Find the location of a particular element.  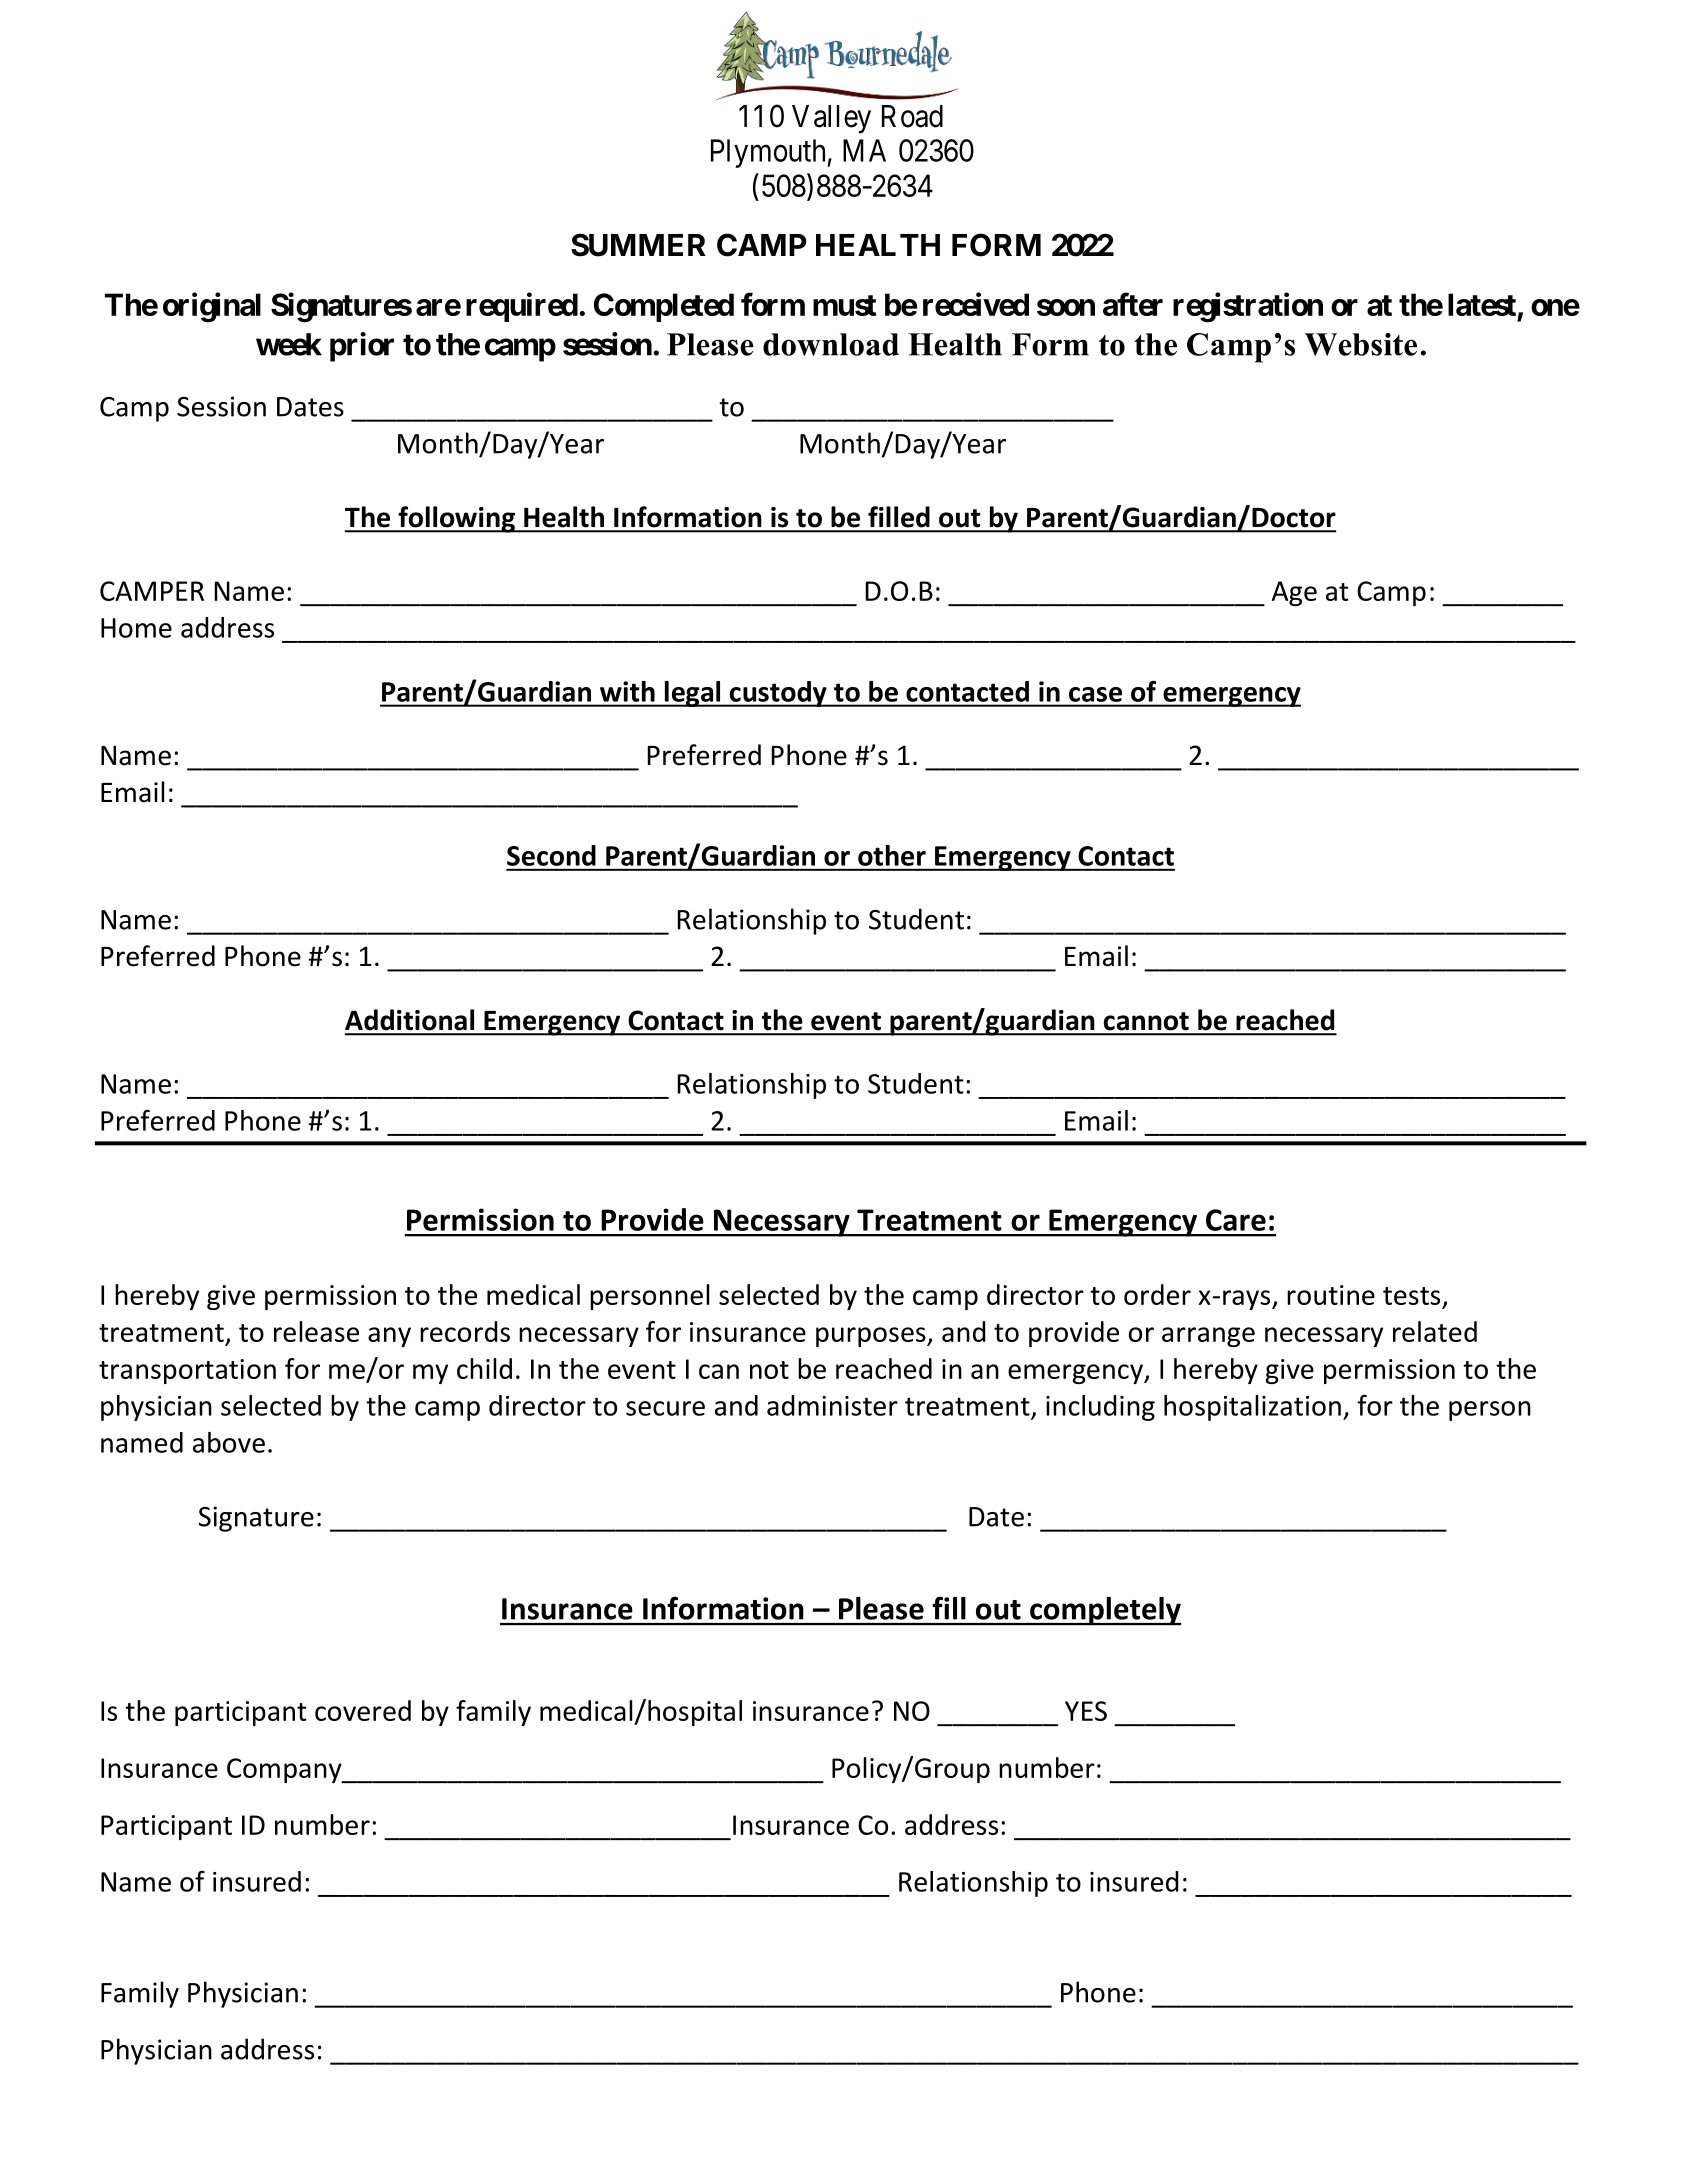

Valley is located at coordinates (831, 119).
